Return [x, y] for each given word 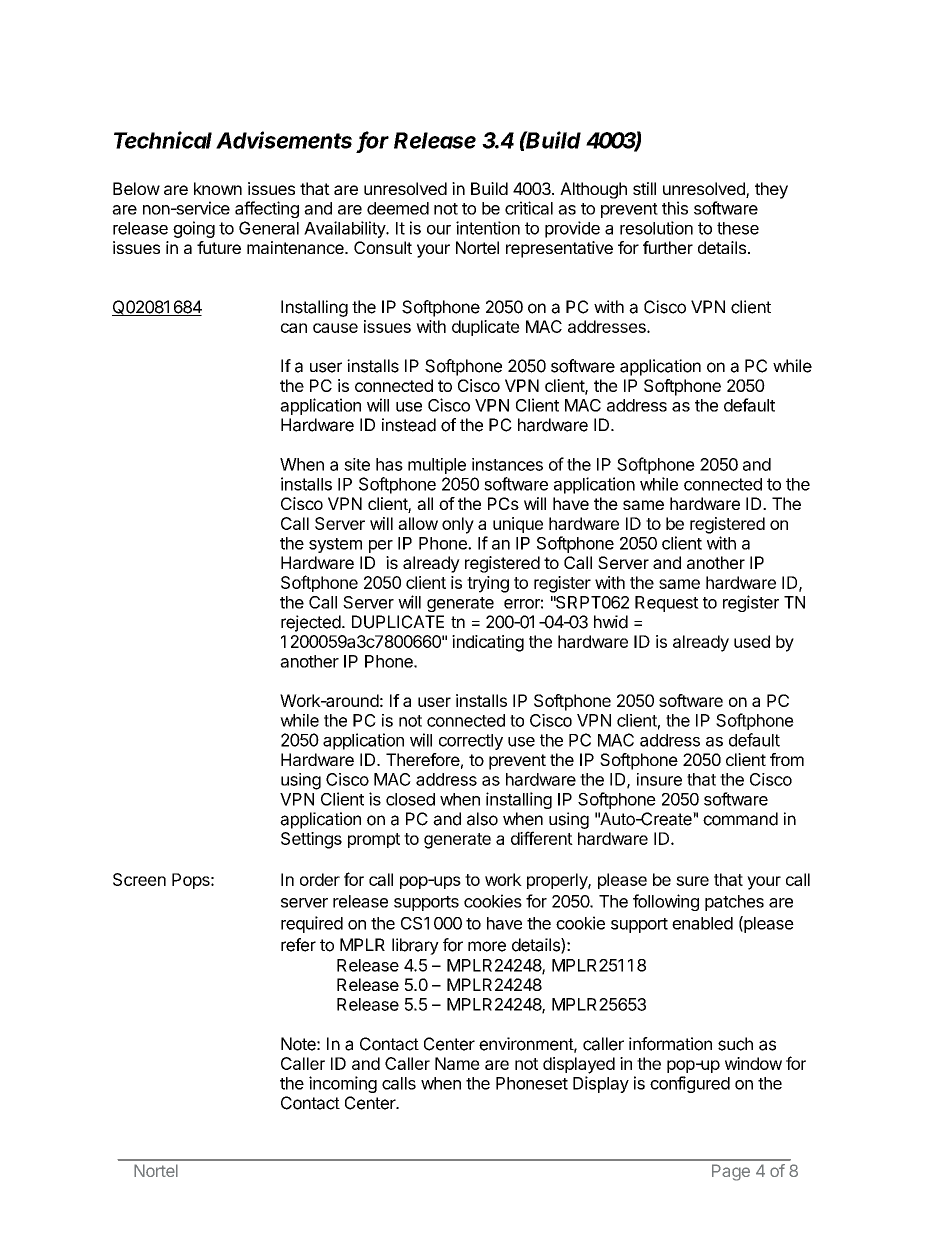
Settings [311, 840]
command [740, 819]
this [675, 208]
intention [488, 228]
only [458, 525]
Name [457, 1063]
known [218, 188]
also [482, 819]
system [335, 545]
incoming [343, 1084]
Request [667, 604]
